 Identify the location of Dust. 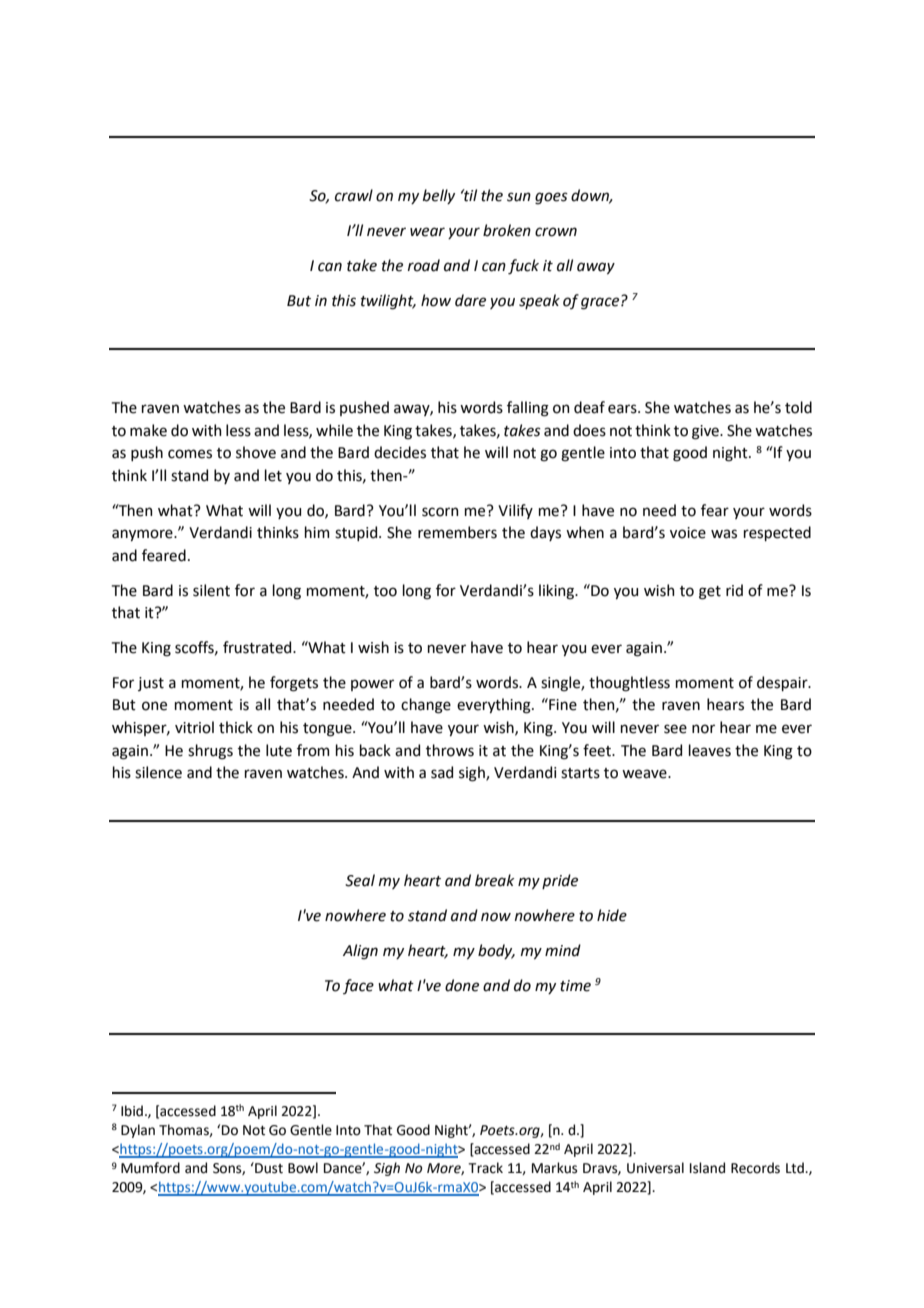
(268, 1168).
